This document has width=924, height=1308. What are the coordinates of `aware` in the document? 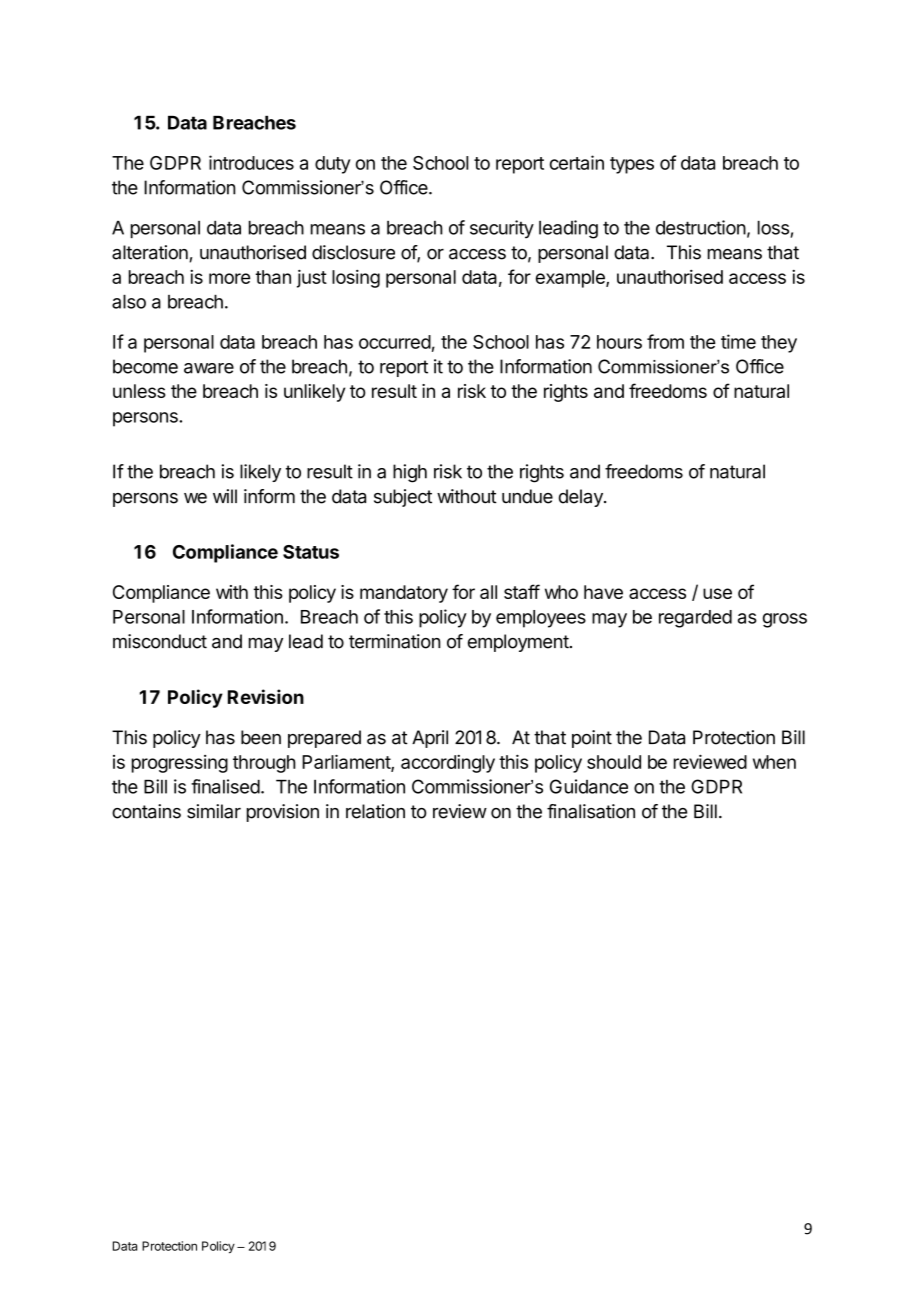 It's located at (209, 368).
